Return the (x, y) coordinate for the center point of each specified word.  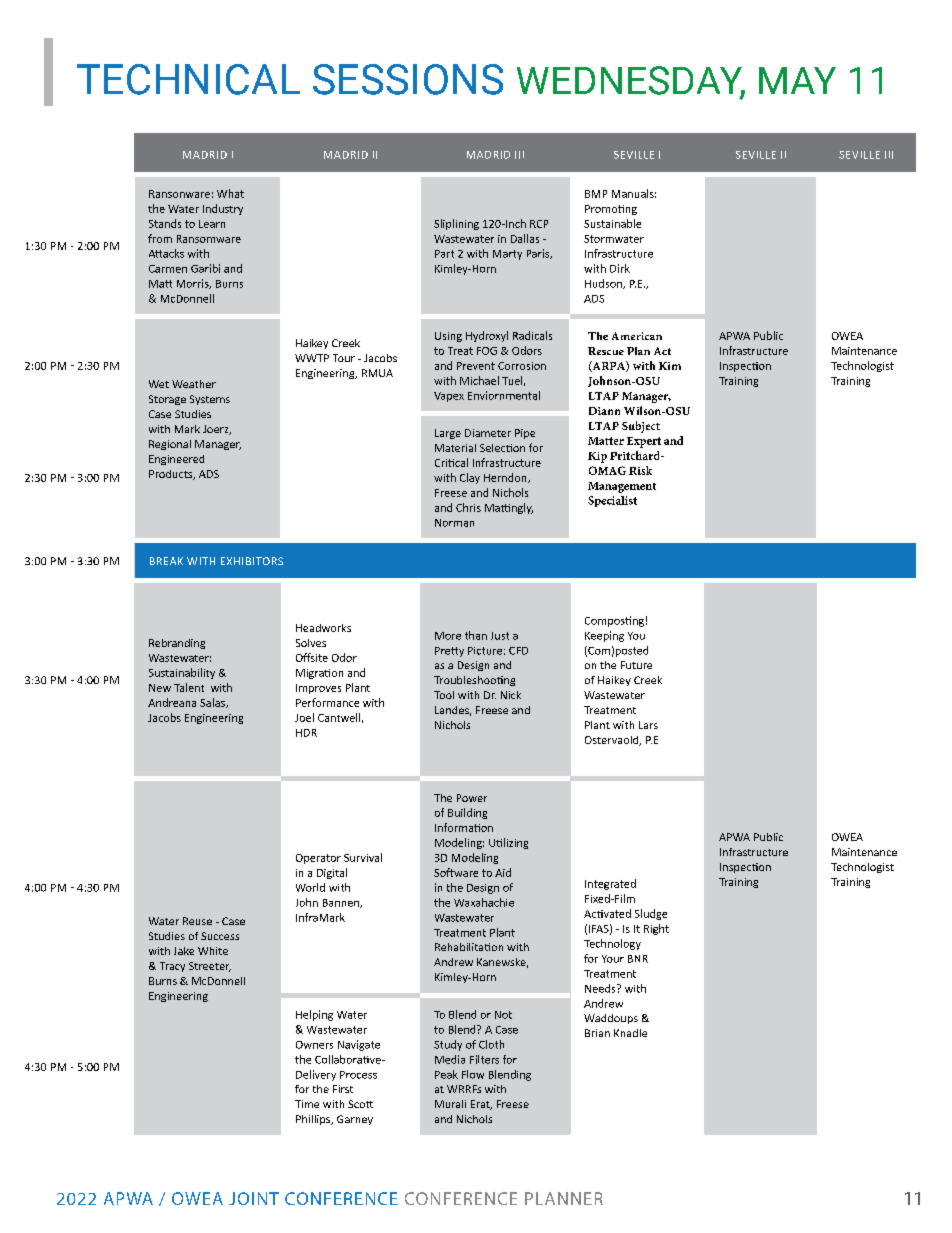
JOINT (254, 1198)
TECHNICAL (188, 79)
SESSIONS (408, 79)
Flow (473, 1074)
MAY (797, 80)
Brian (597, 1033)
